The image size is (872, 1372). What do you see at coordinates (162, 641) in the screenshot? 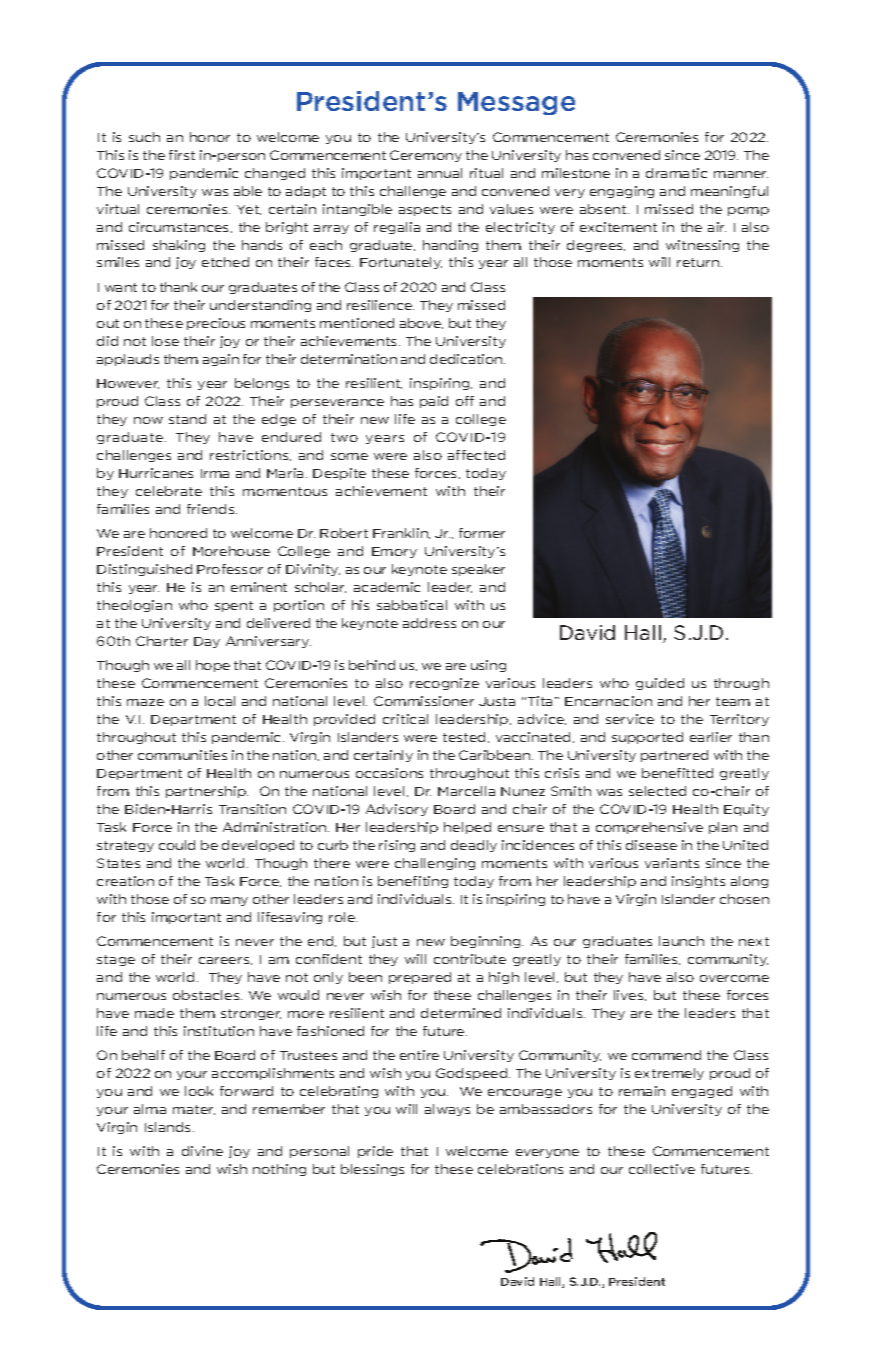
I see `Charter` at bounding box center [162, 641].
